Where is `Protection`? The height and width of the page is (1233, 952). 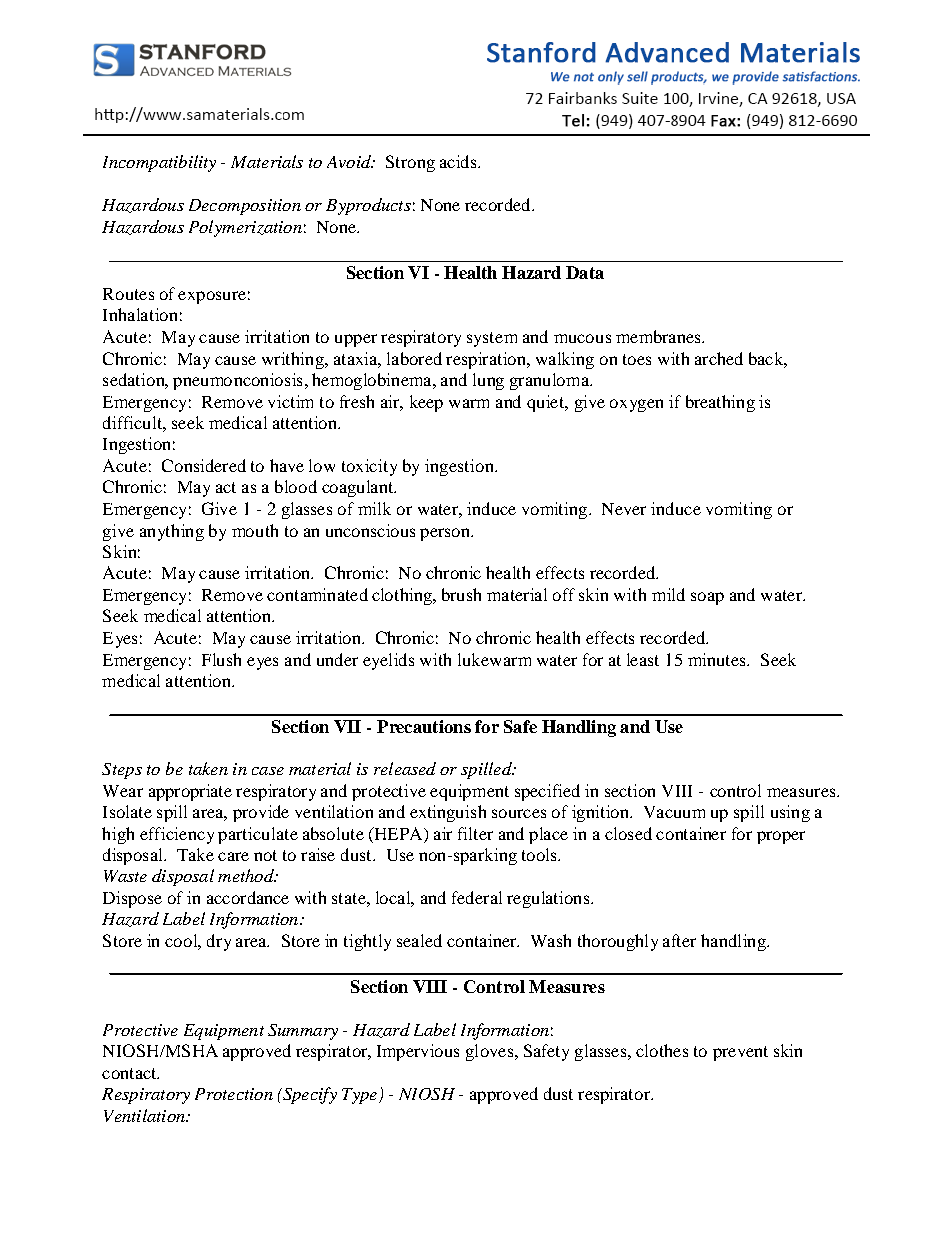
Protection is located at coordinates (234, 1094).
